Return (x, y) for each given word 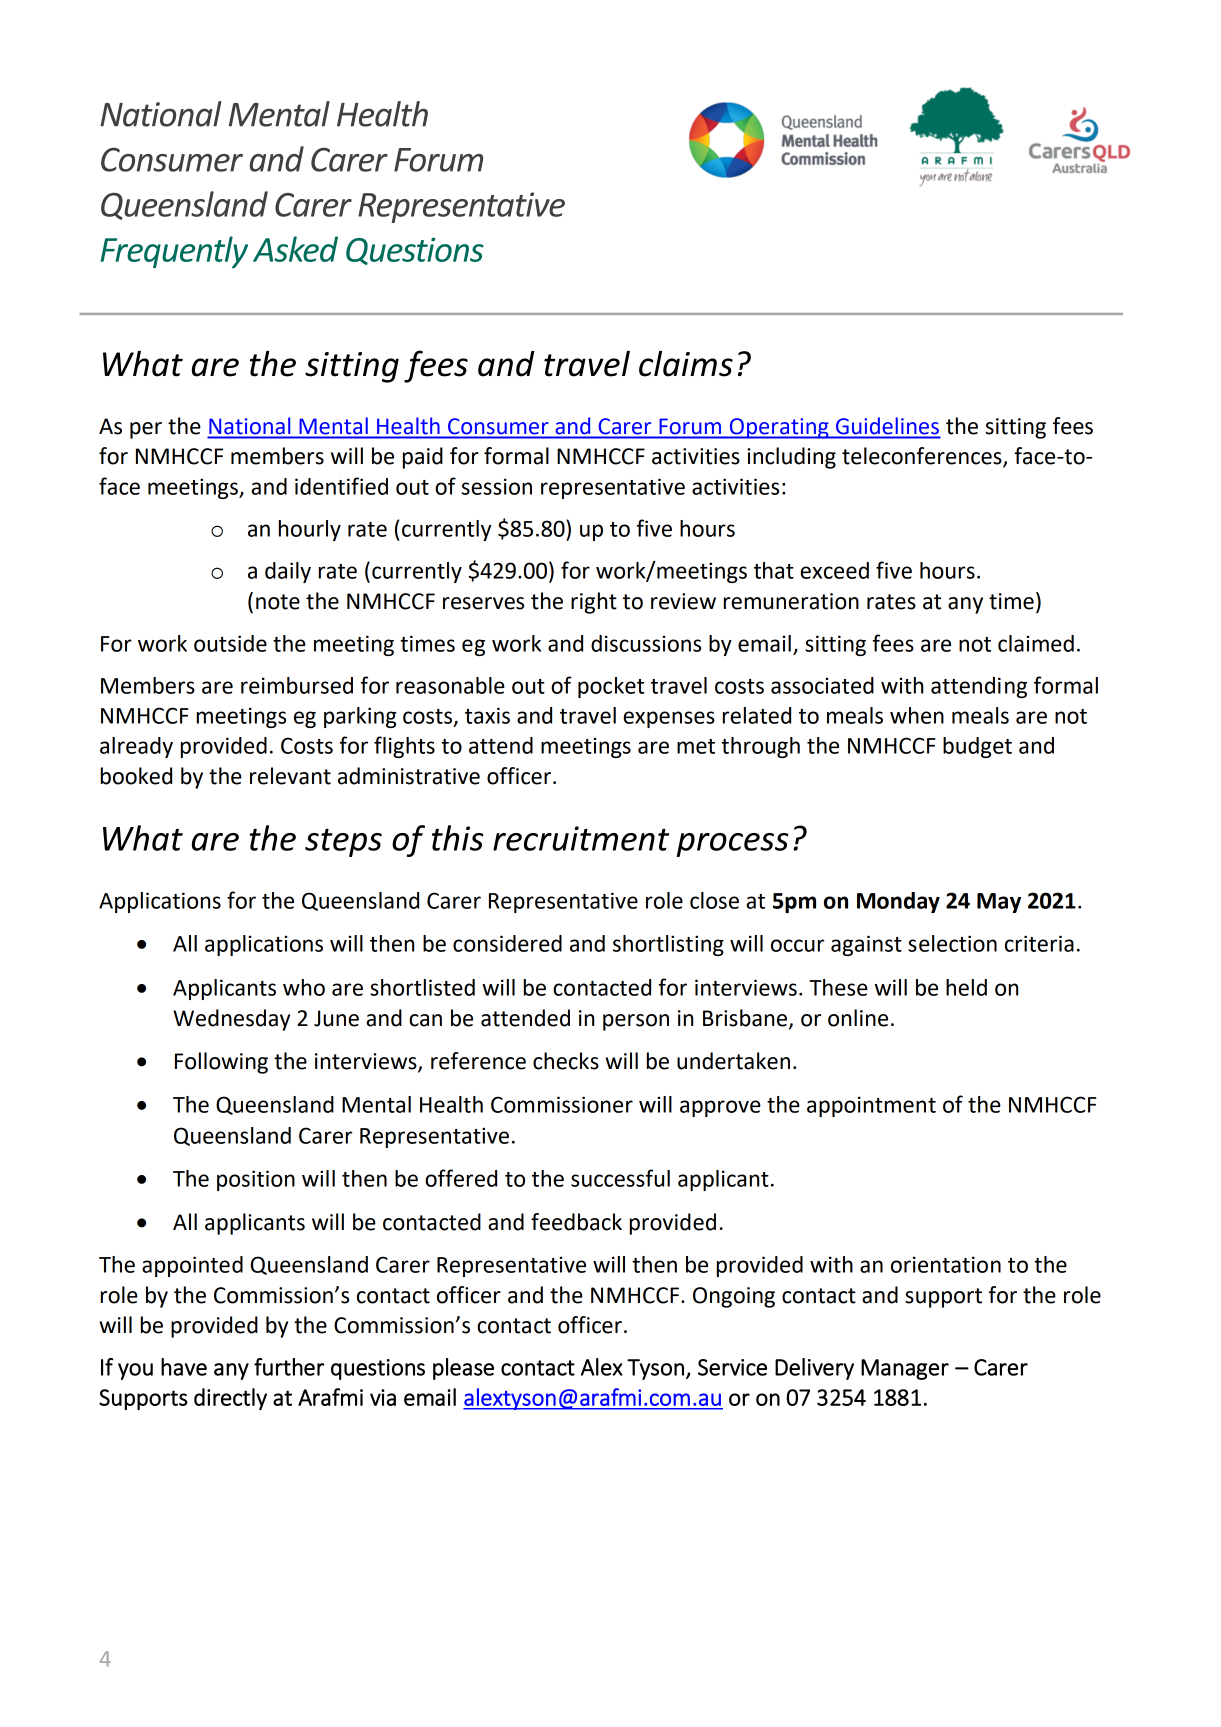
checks (566, 1061)
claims (686, 364)
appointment (871, 1106)
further (289, 1367)
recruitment (581, 838)
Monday (898, 902)
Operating (779, 428)
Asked (295, 249)
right (594, 603)
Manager (905, 1369)
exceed (834, 570)
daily (288, 572)
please (463, 1369)
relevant (290, 776)
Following (221, 1063)
